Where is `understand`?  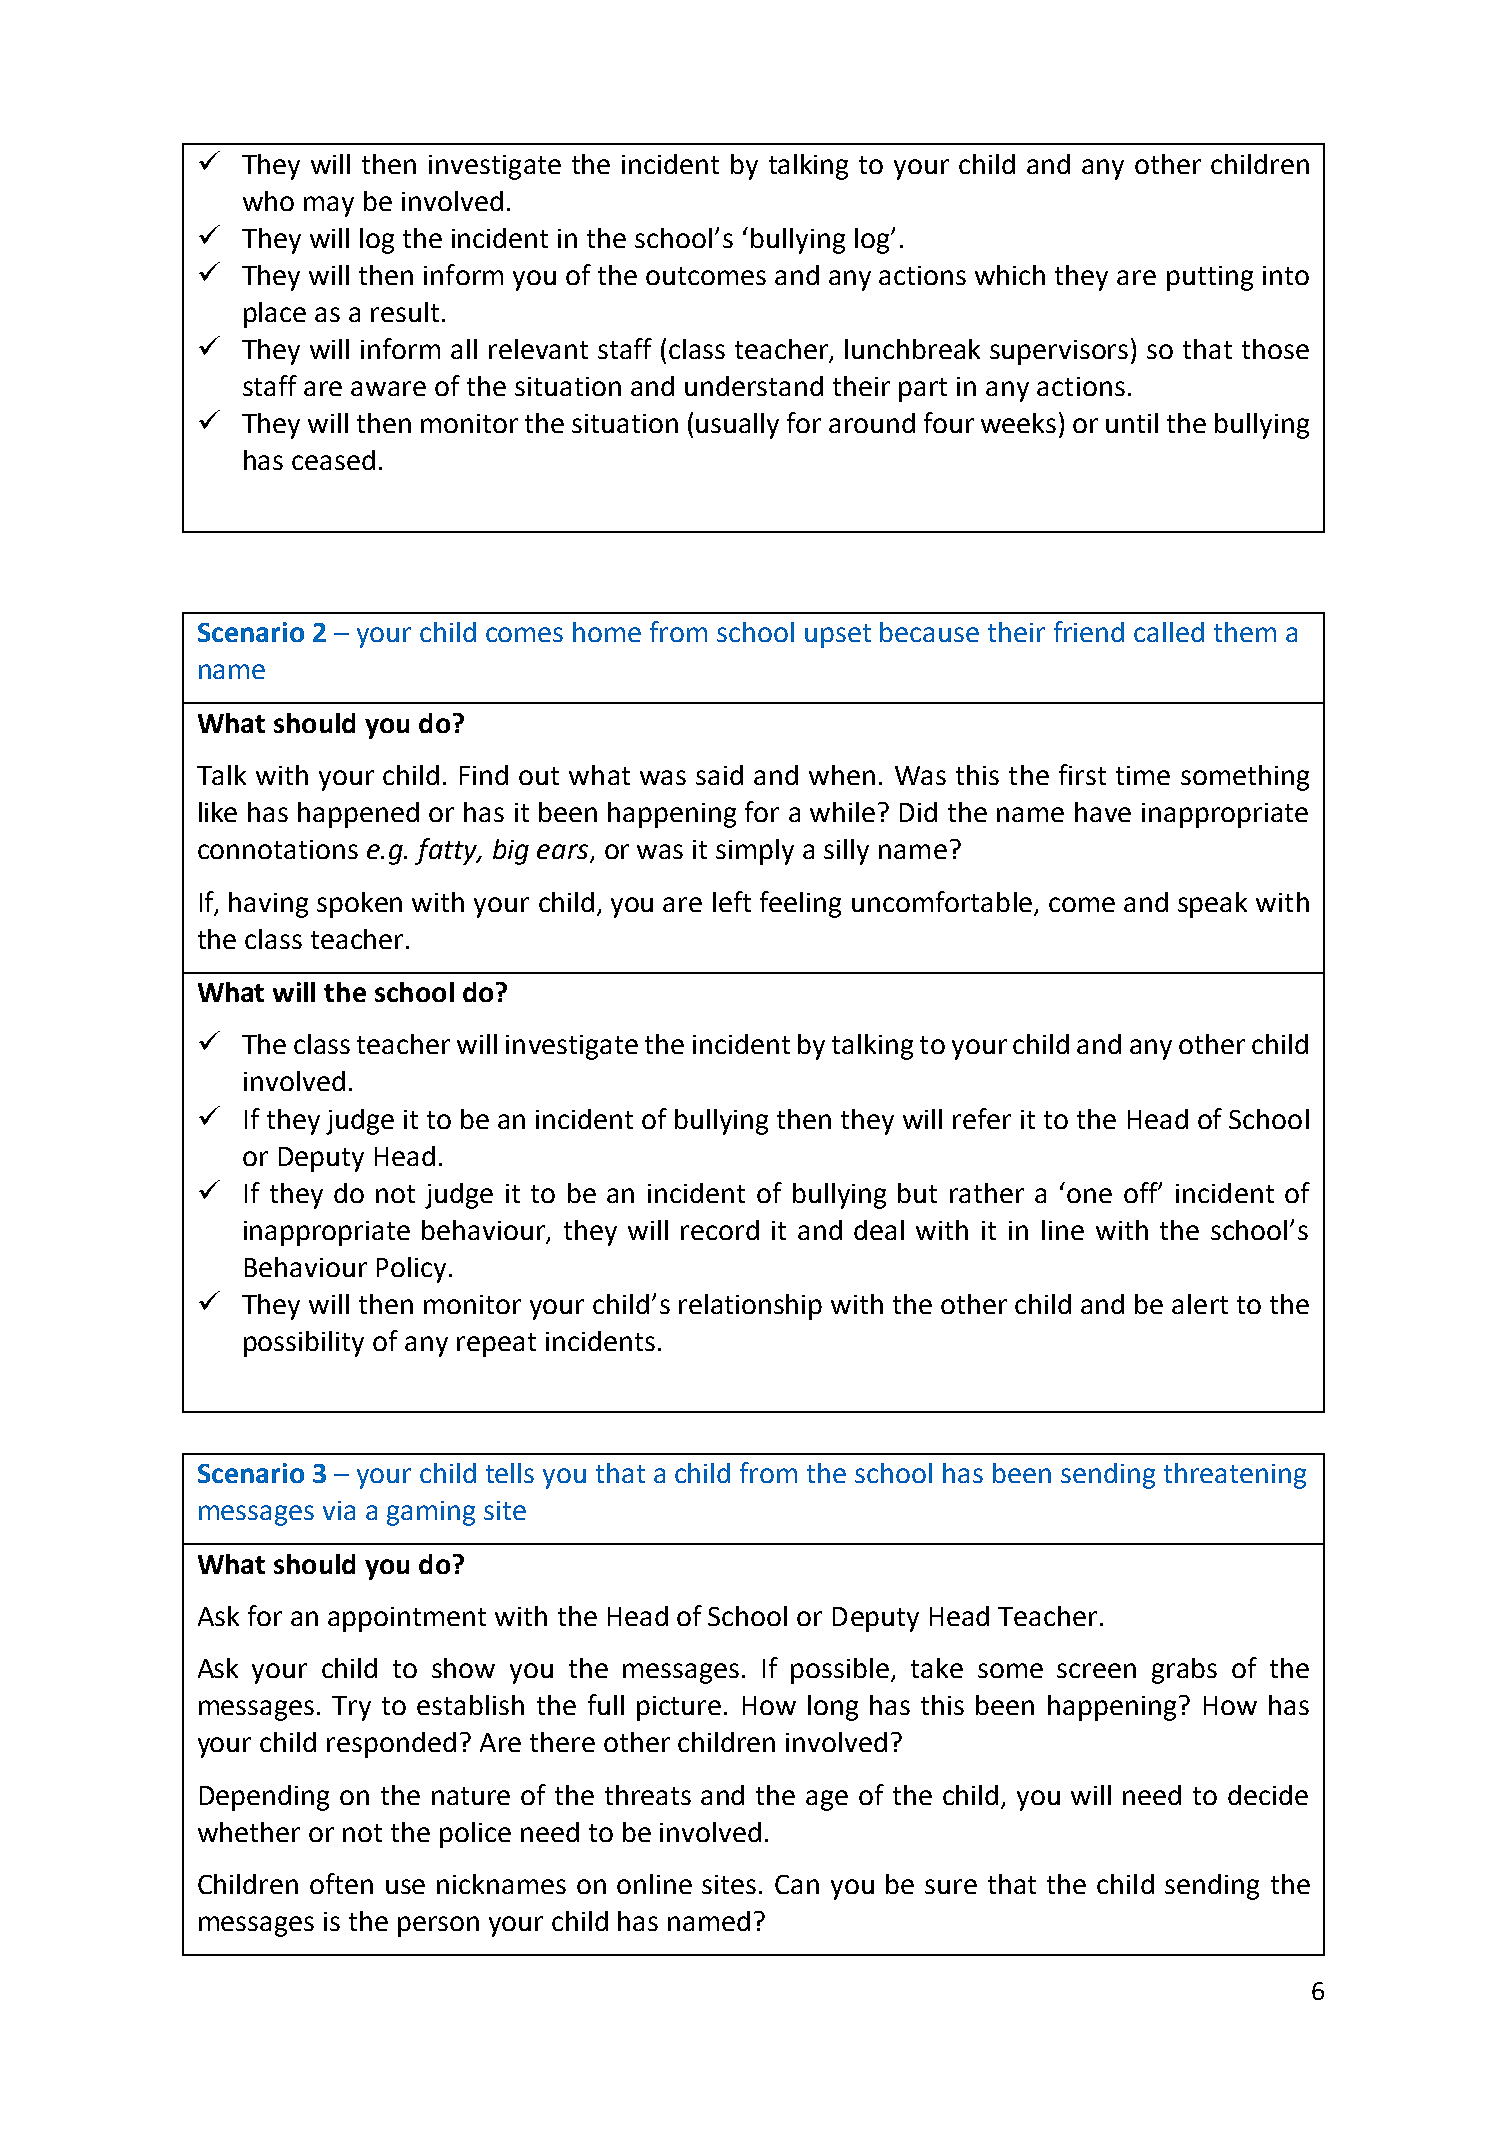
understand is located at coordinates (754, 386).
